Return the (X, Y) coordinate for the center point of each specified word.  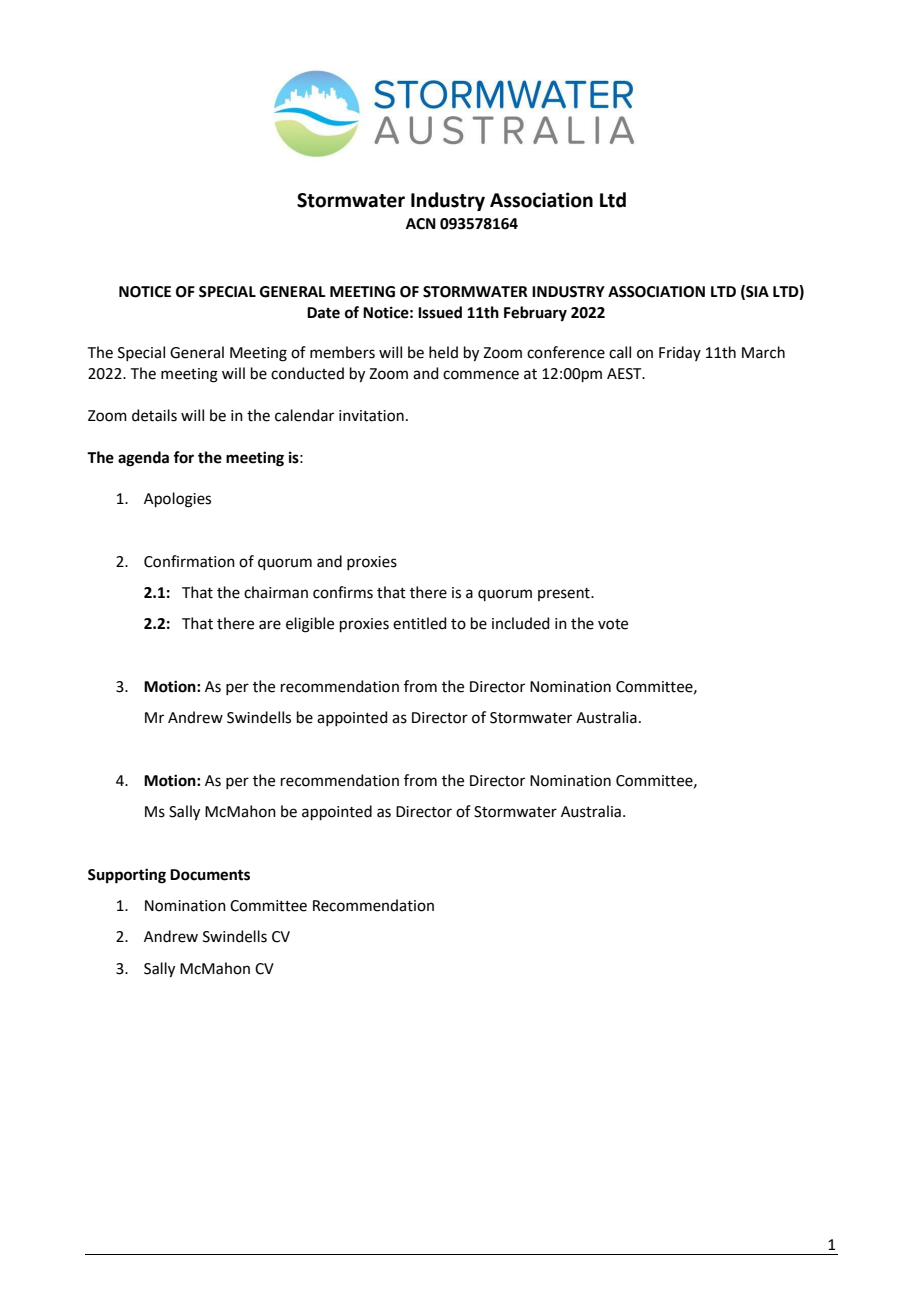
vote (613, 624)
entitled (420, 623)
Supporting (127, 876)
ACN (421, 224)
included (521, 623)
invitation (371, 416)
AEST (625, 374)
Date (323, 313)
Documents (210, 875)
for (183, 457)
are (270, 625)
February (535, 314)
